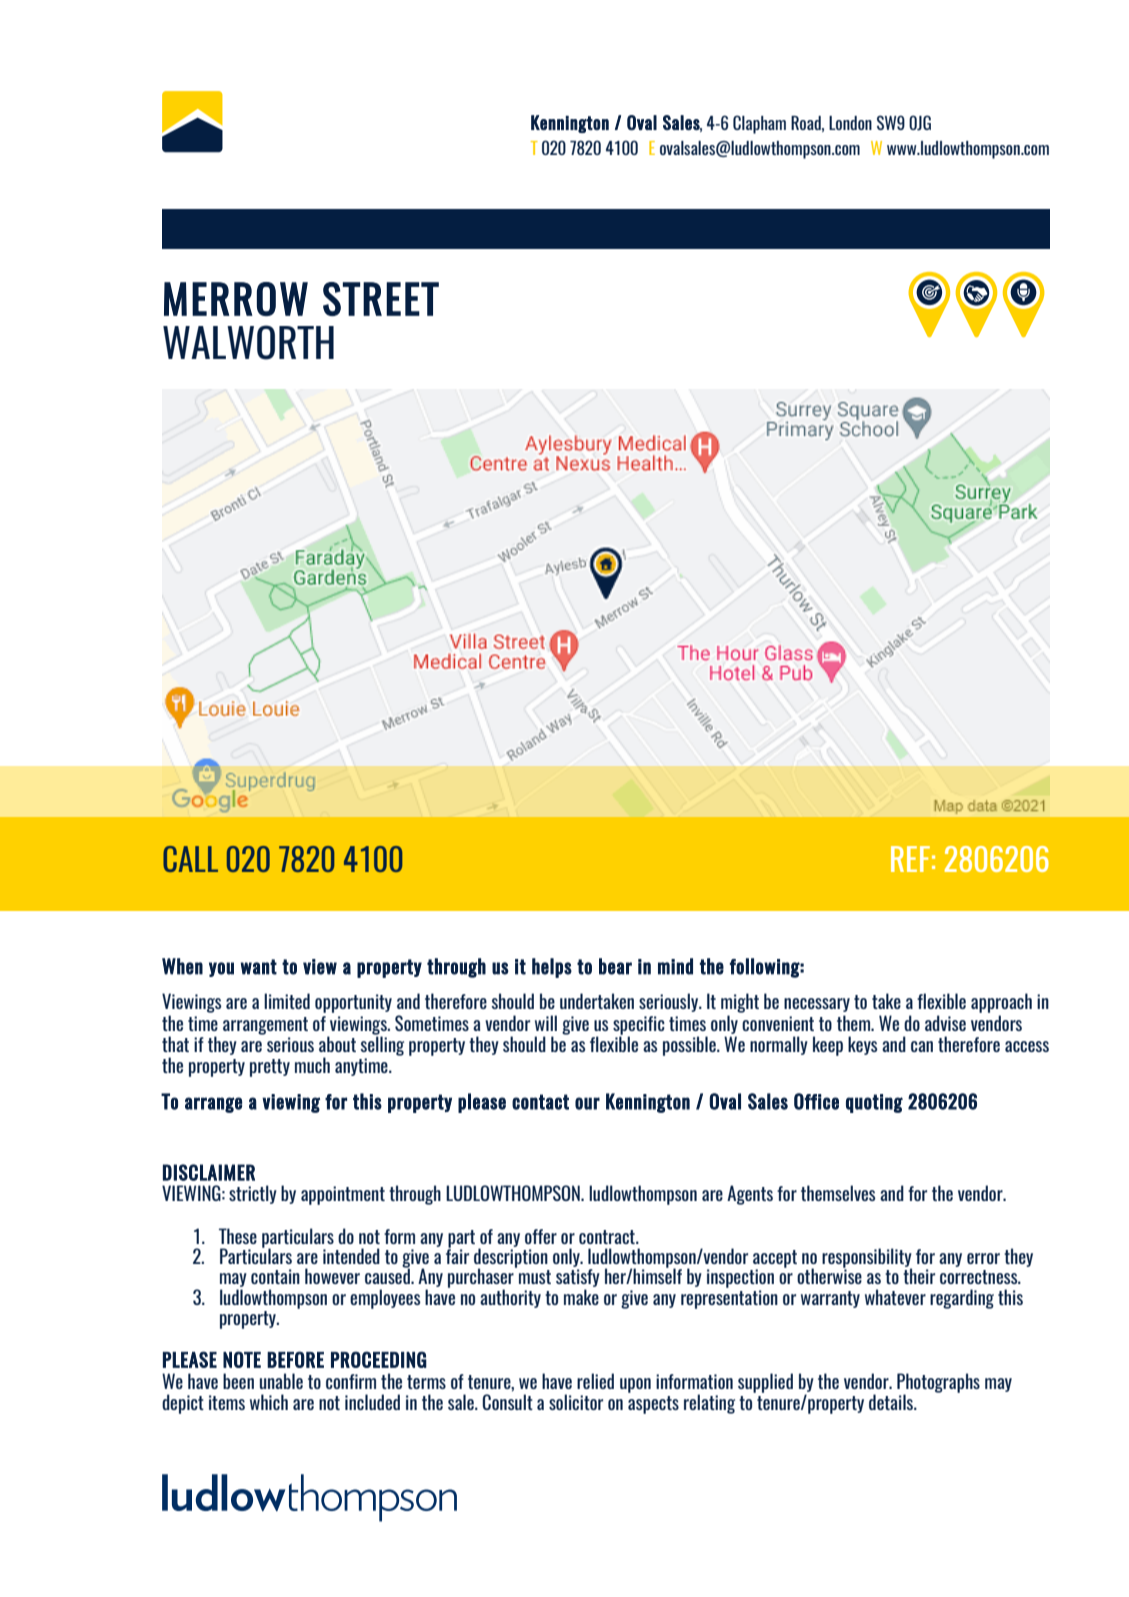 This document has height=1597, width=1129. What do you see at coordinates (381, 299) in the document?
I see `STREET` at bounding box center [381, 299].
